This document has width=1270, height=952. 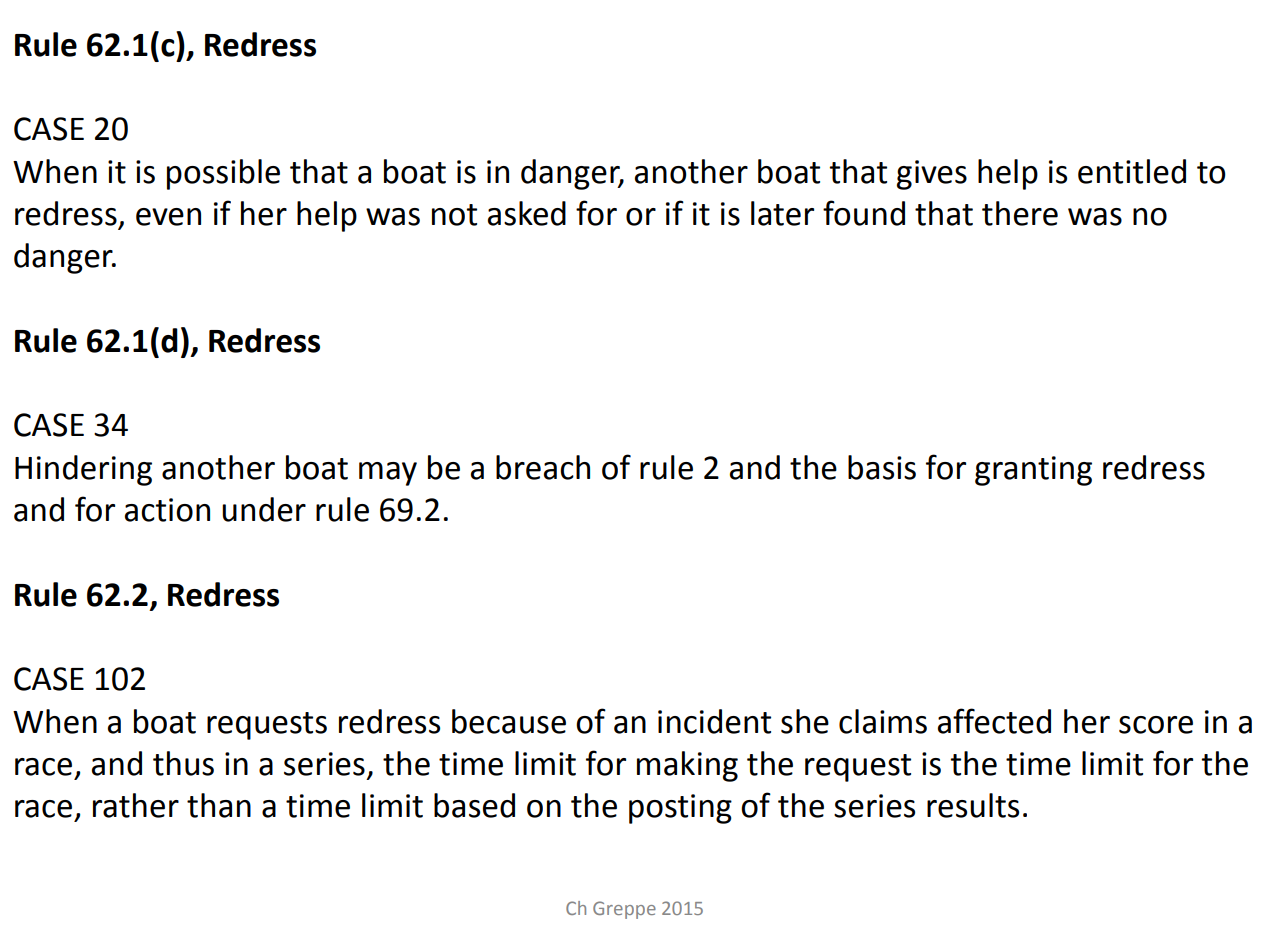 I want to click on basis, so click(x=882, y=467).
